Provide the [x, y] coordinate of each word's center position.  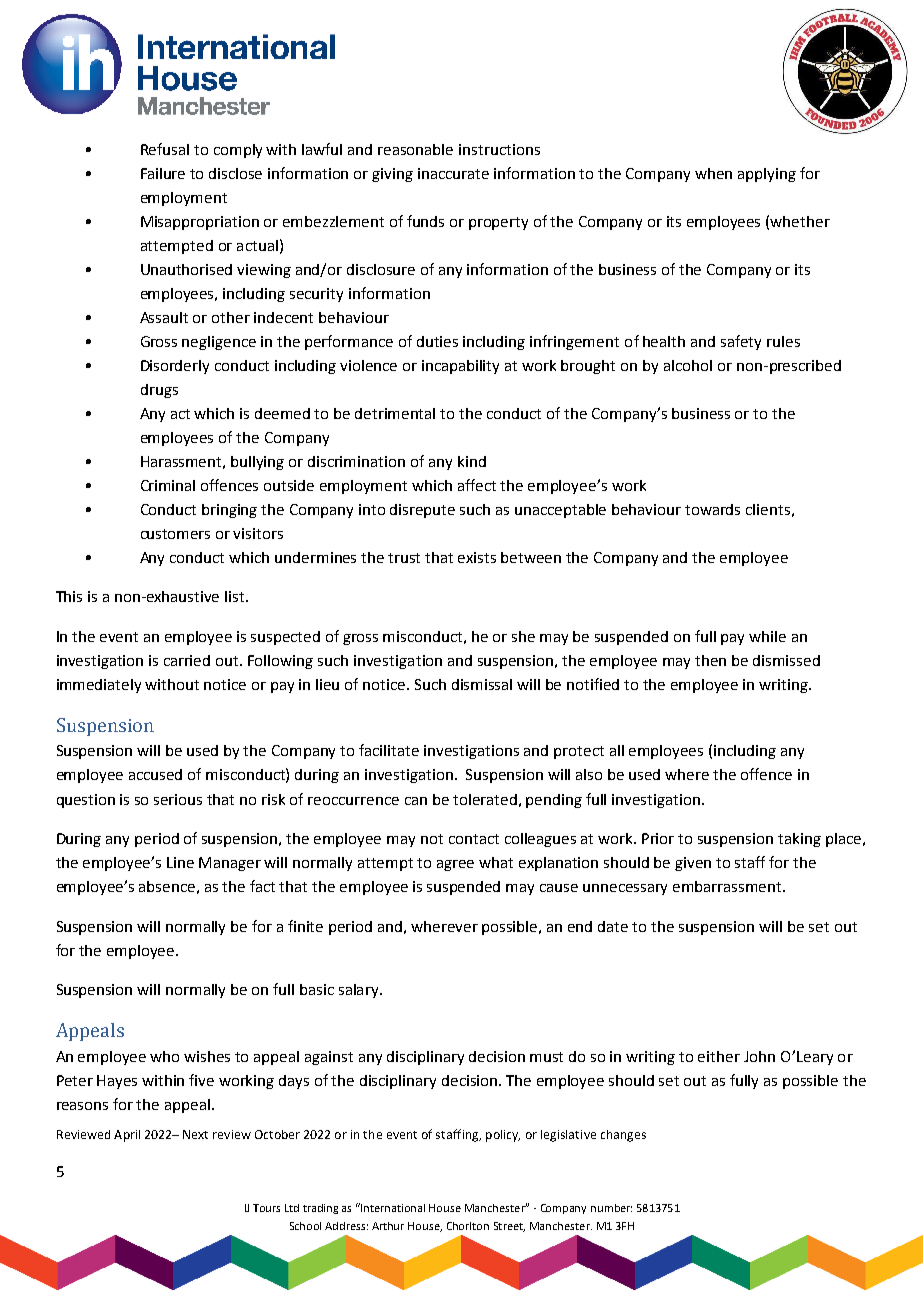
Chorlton [468, 1226]
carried [187, 660]
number [611, 1208]
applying [767, 175]
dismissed [786, 660]
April [127, 1136]
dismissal [482, 684]
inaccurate [453, 173]
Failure [163, 173]
